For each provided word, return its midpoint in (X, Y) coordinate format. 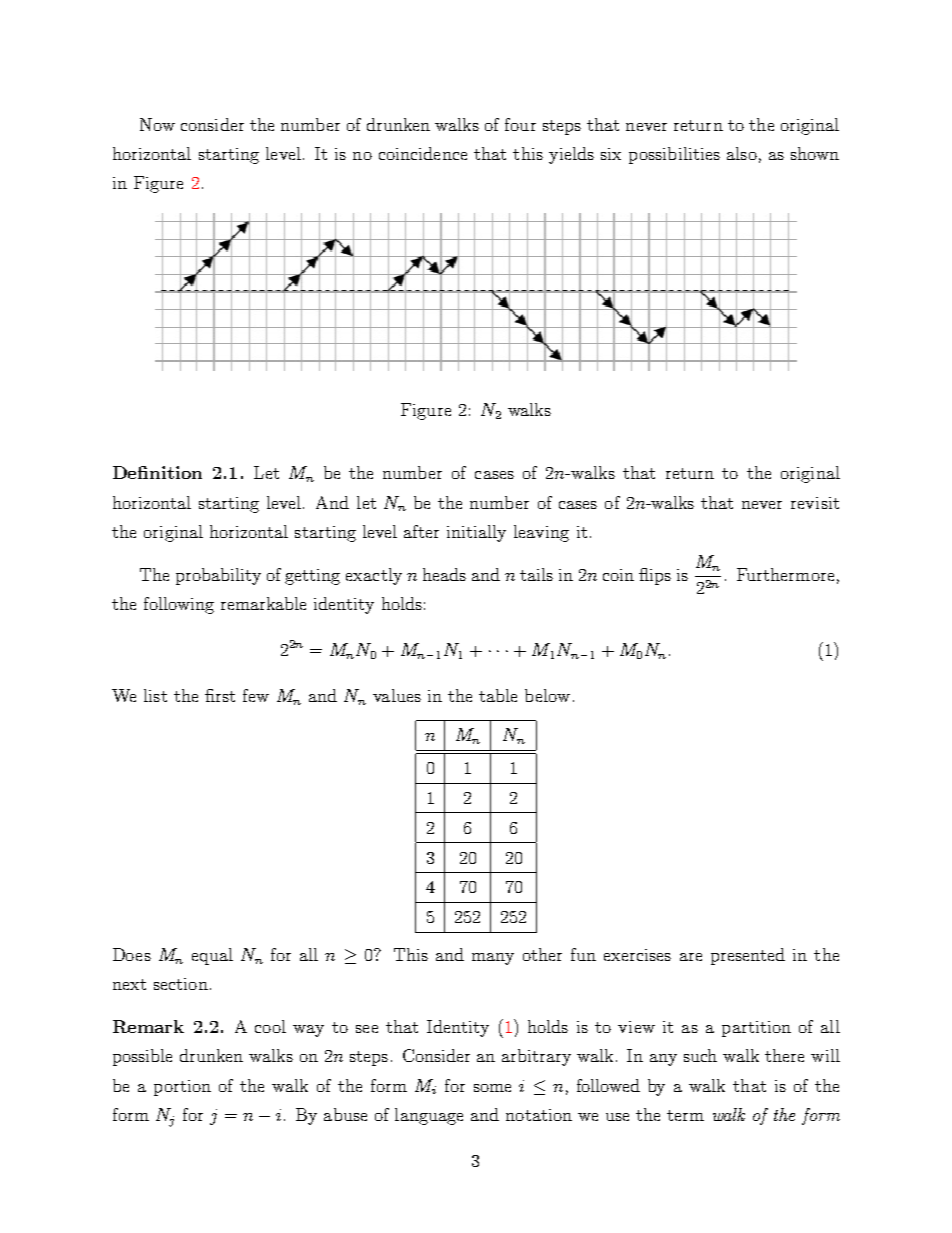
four (520, 124)
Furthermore (785, 574)
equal (212, 956)
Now (157, 124)
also (742, 153)
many (493, 959)
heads (444, 574)
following (179, 605)
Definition (157, 472)
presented (748, 956)
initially (476, 533)
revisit (815, 503)
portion (182, 1088)
